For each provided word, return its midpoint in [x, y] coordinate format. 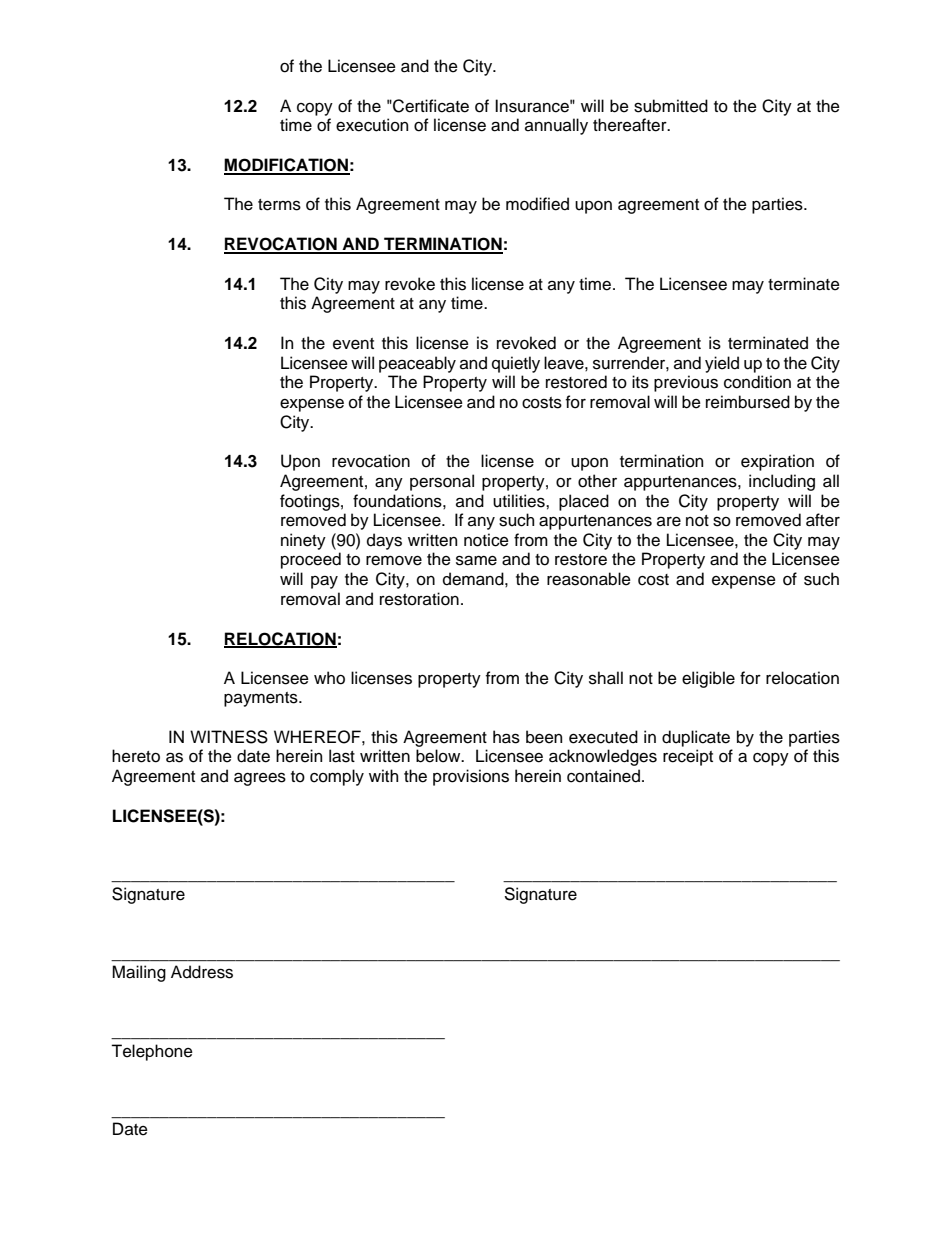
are [669, 522]
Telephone [152, 1052]
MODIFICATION [287, 166]
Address [202, 972]
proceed [311, 560]
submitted [671, 106]
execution [372, 125]
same [476, 560]
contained [603, 776]
